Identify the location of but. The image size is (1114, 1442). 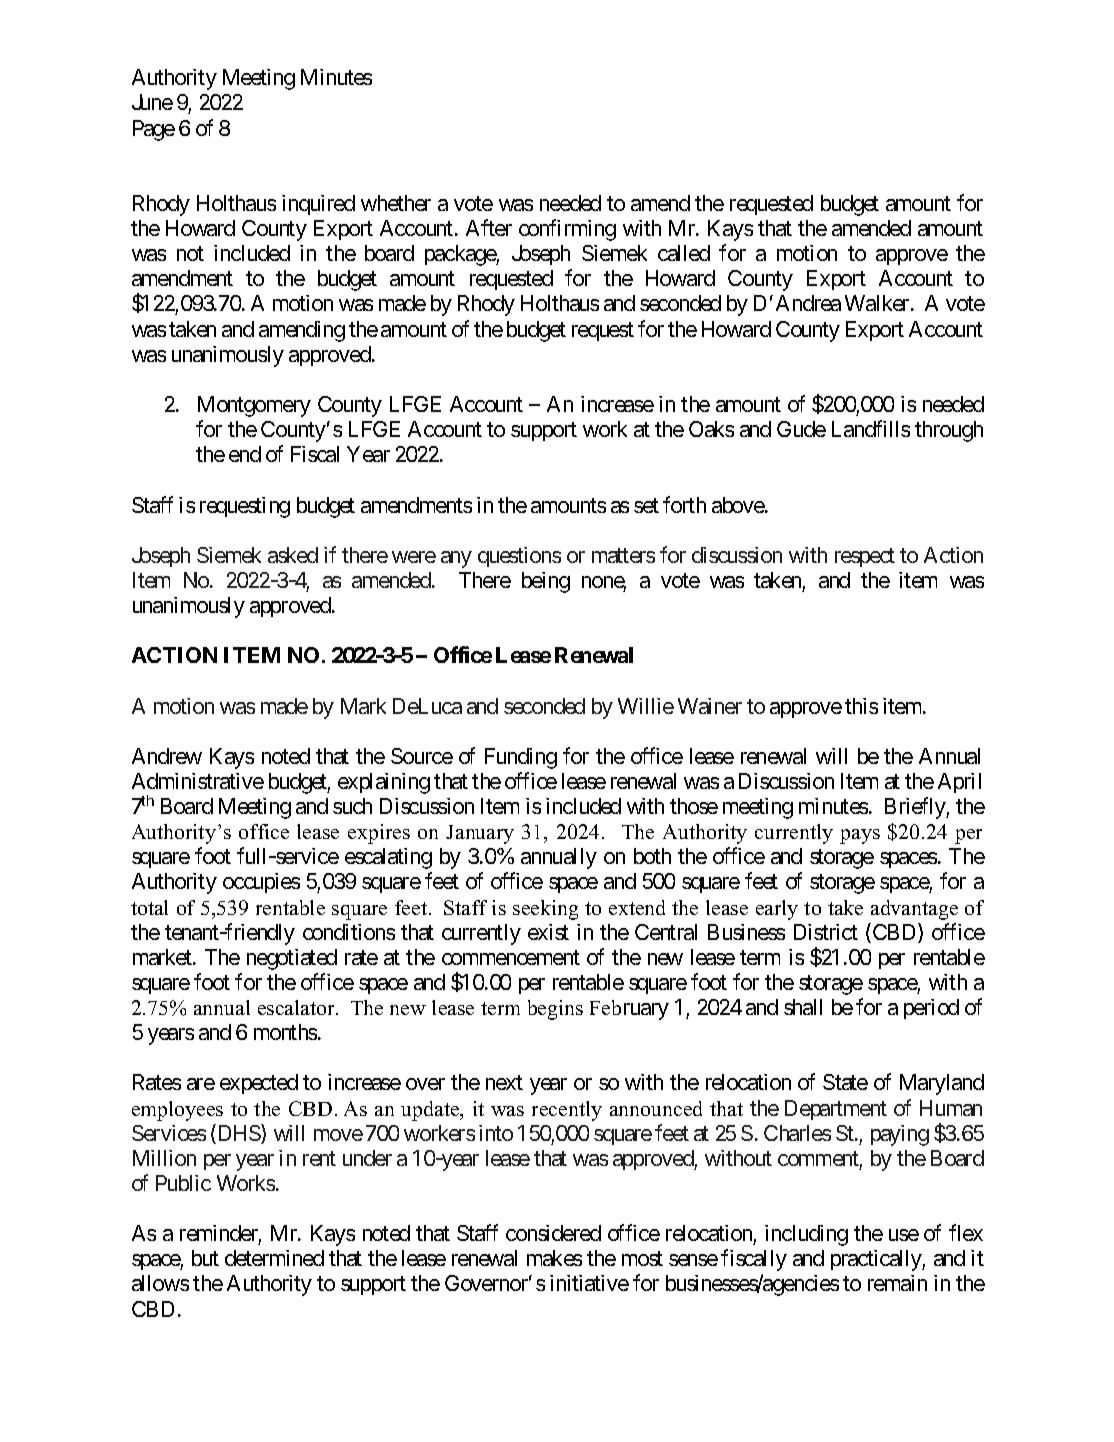
(205, 1258).
